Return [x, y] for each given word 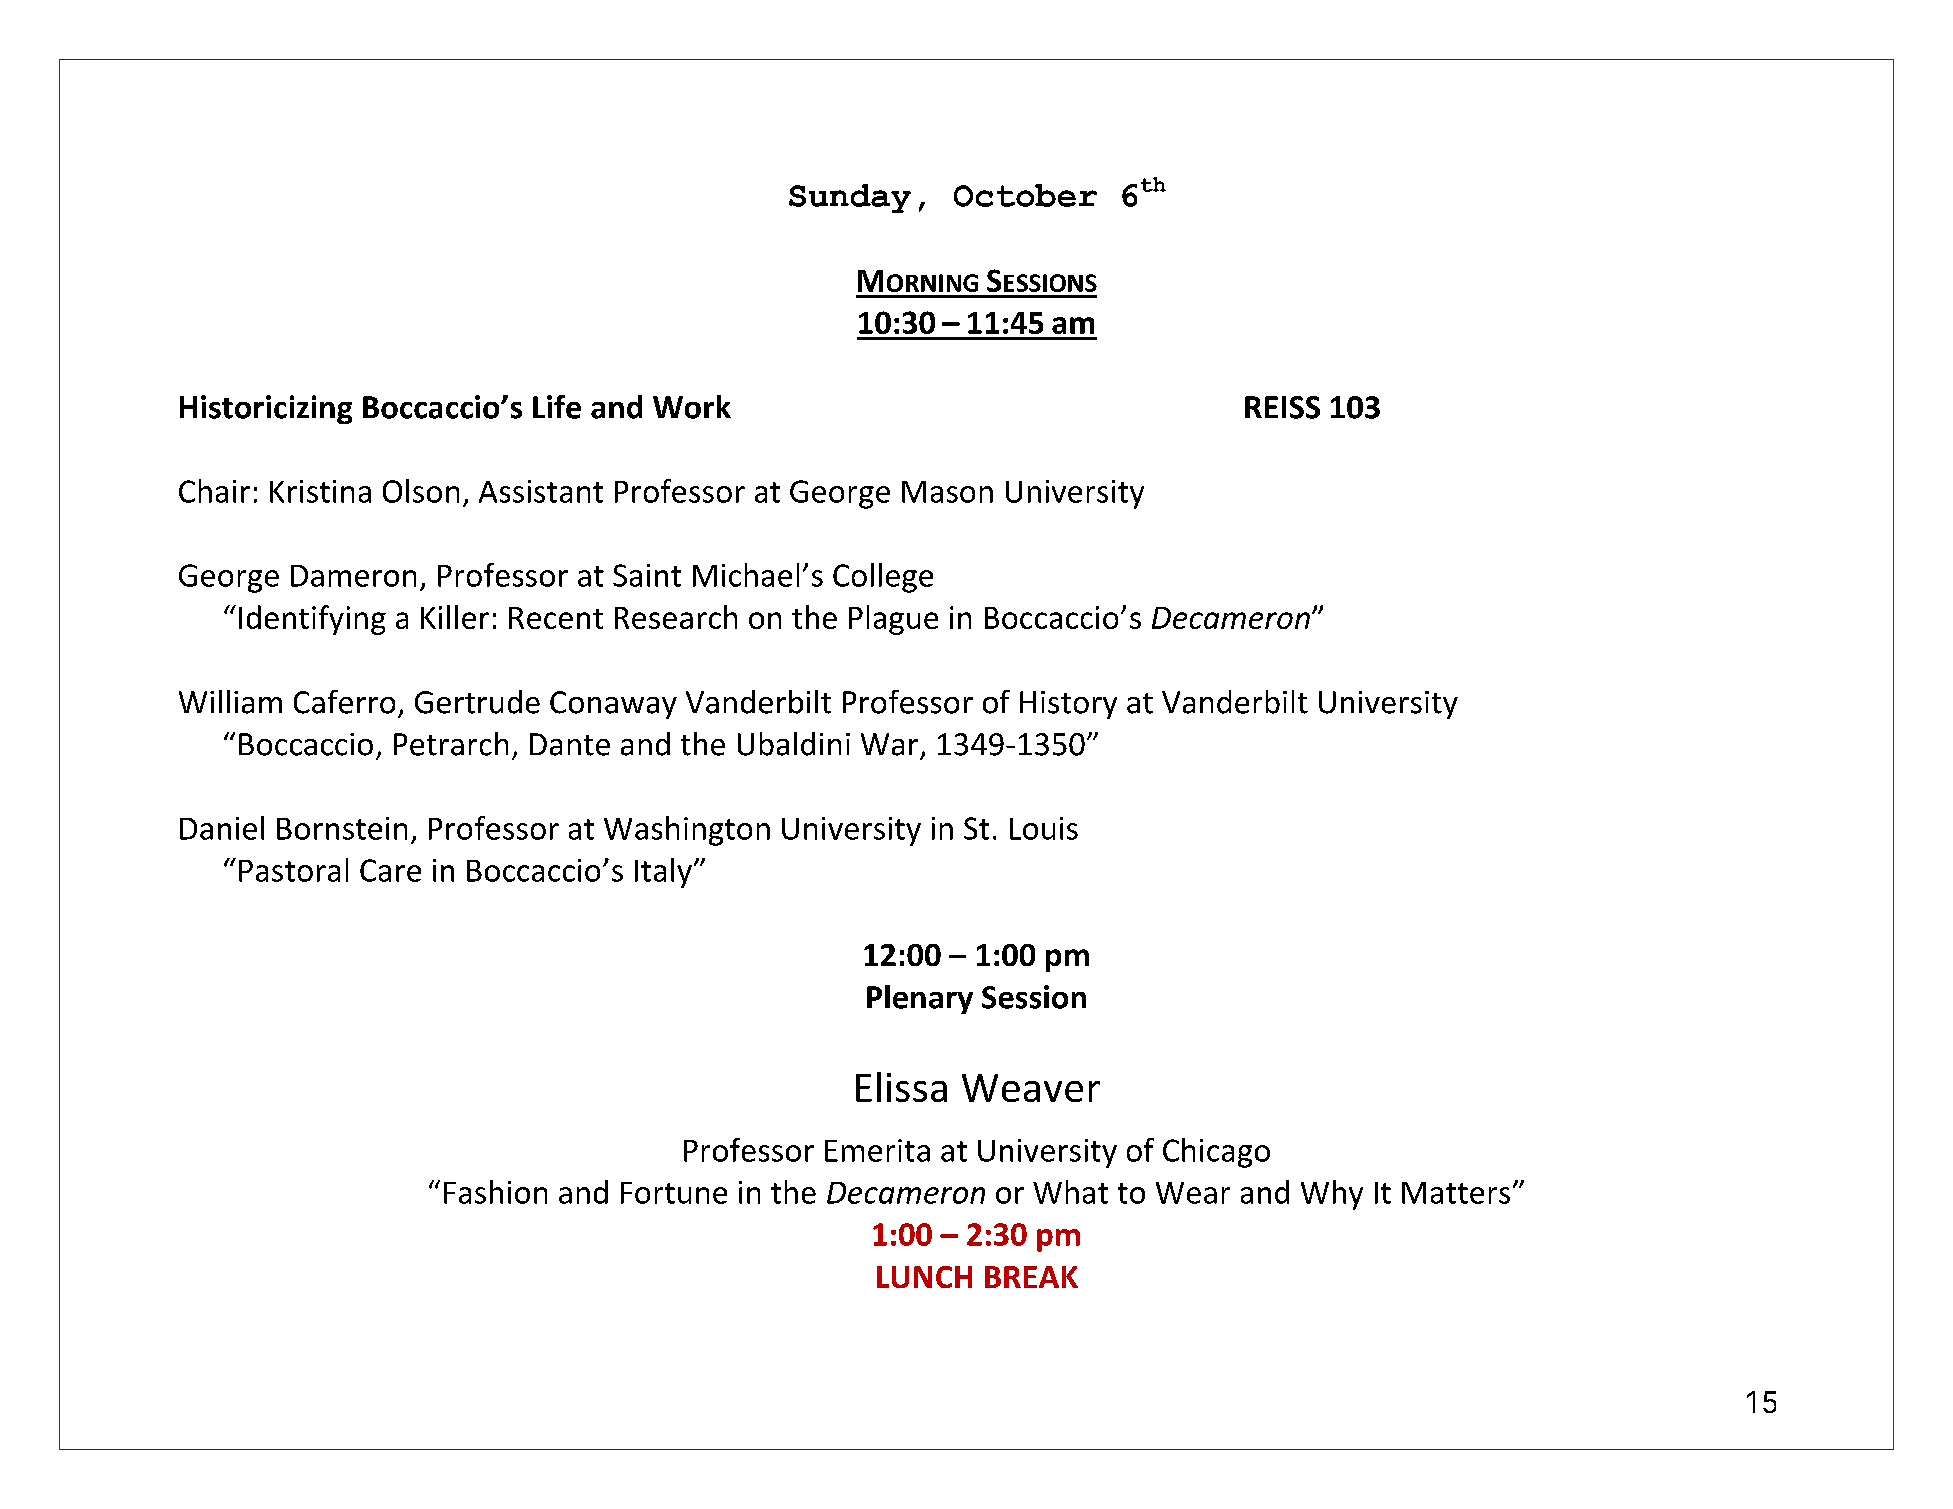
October [1025, 195]
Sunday [850, 198]
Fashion [495, 1192]
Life [557, 407]
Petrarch [451, 744]
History [1068, 705]
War [889, 744]
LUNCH [924, 1277]
